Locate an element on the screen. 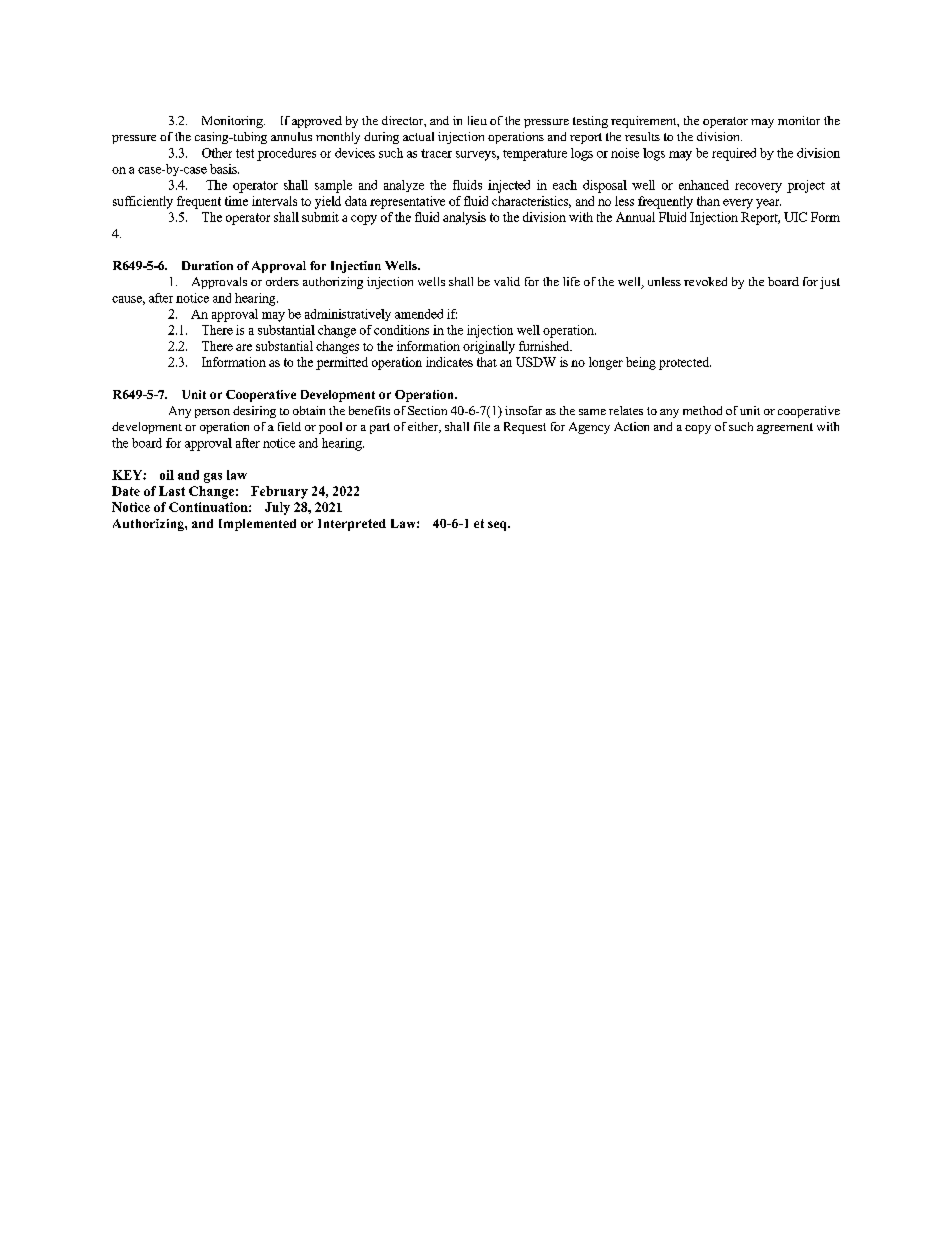  amended is located at coordinates (419, 314).
